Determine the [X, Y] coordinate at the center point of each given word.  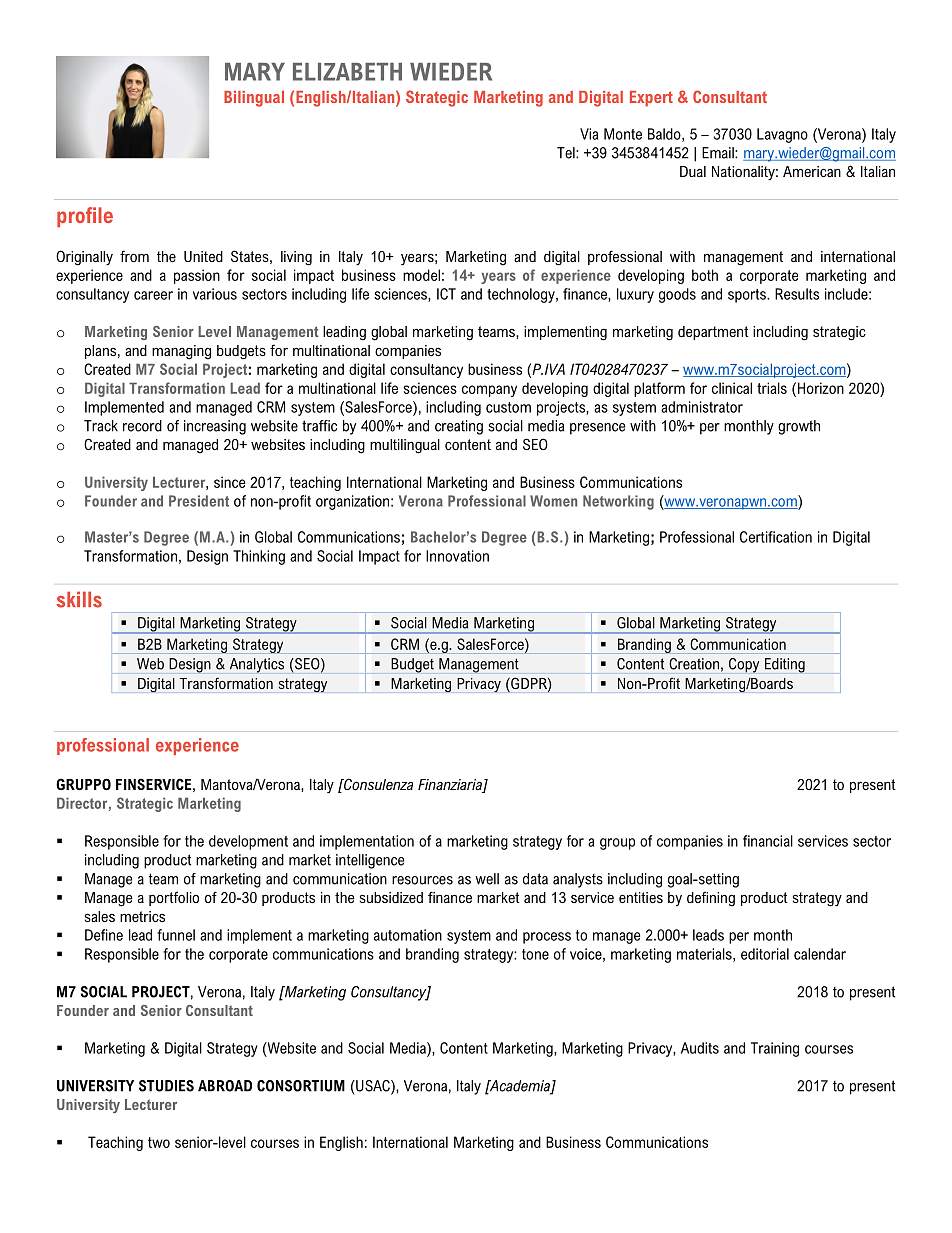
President [199, 501]
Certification [776, 537]
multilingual [405, 446]
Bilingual [254, 99]
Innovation [457, 556]
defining [711, 899]
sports [748, 296]
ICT [446, 294]
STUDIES [166, 1086]
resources [422, 880]
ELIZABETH [347, 72]
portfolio [174, 898]
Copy [744, 665]
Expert [651, 99]
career [153, 295]
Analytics [257, 665]
